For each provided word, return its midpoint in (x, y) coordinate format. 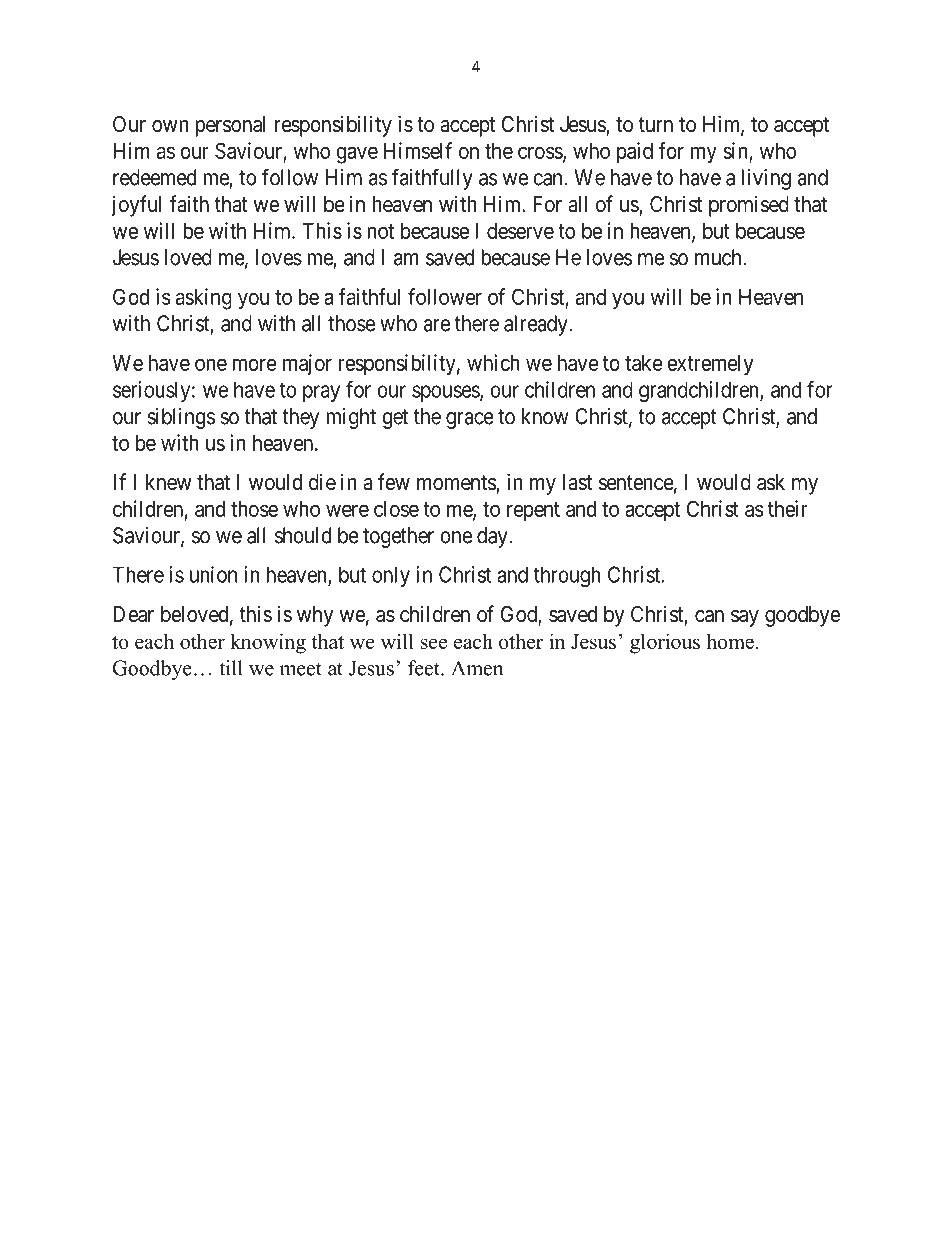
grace (470, 420)
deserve (520, 231)
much (719, 257)
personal (230, 126)
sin (736, 151)
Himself (418, 150)
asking (204, 299)
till (231, 668)
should (303, 535)
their (788, 508)
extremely (710, 365)
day (493, 537)
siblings (181, 418)
